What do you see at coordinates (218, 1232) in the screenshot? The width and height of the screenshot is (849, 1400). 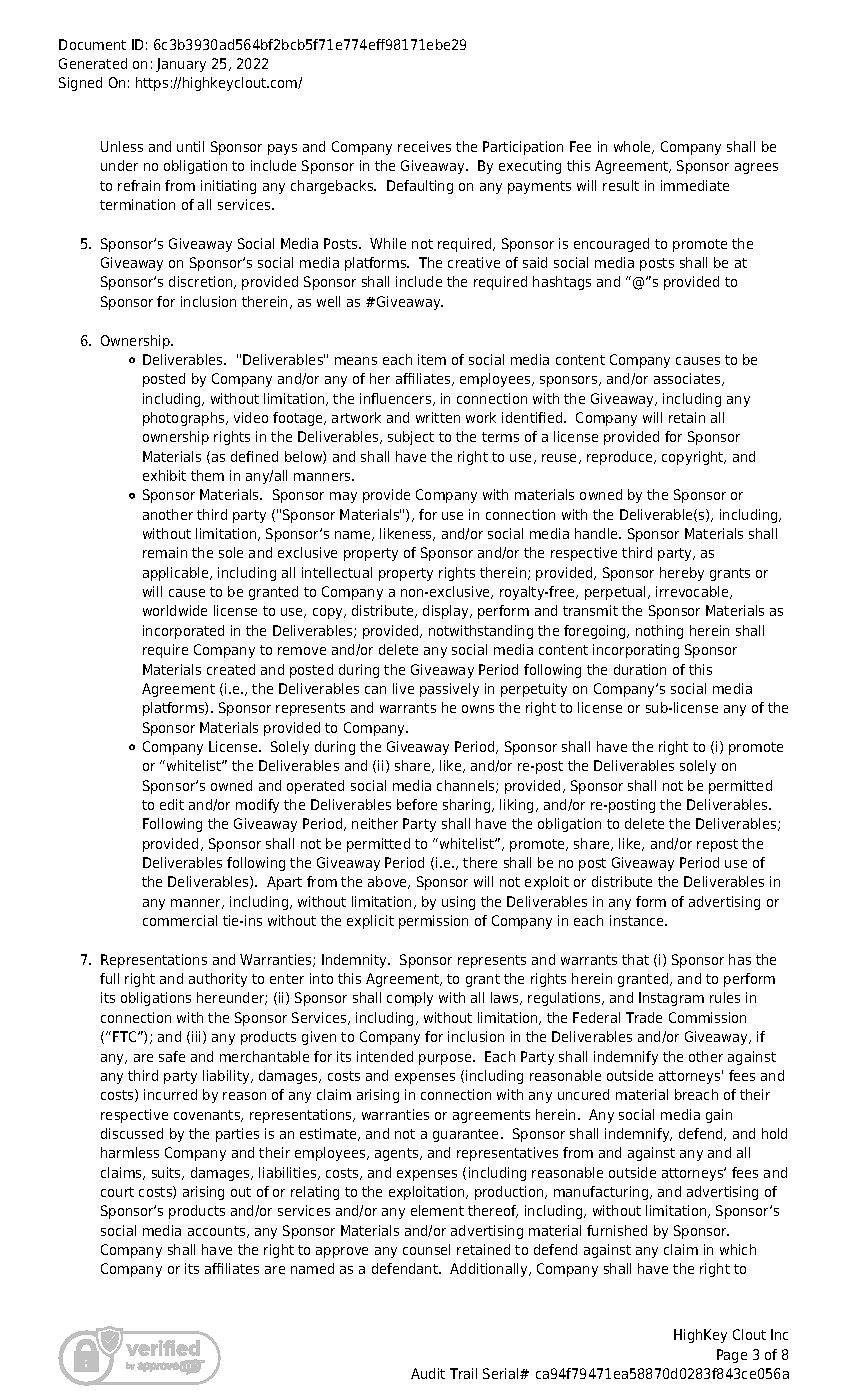 I see `accounts` at bounding box center [218, 1232].
